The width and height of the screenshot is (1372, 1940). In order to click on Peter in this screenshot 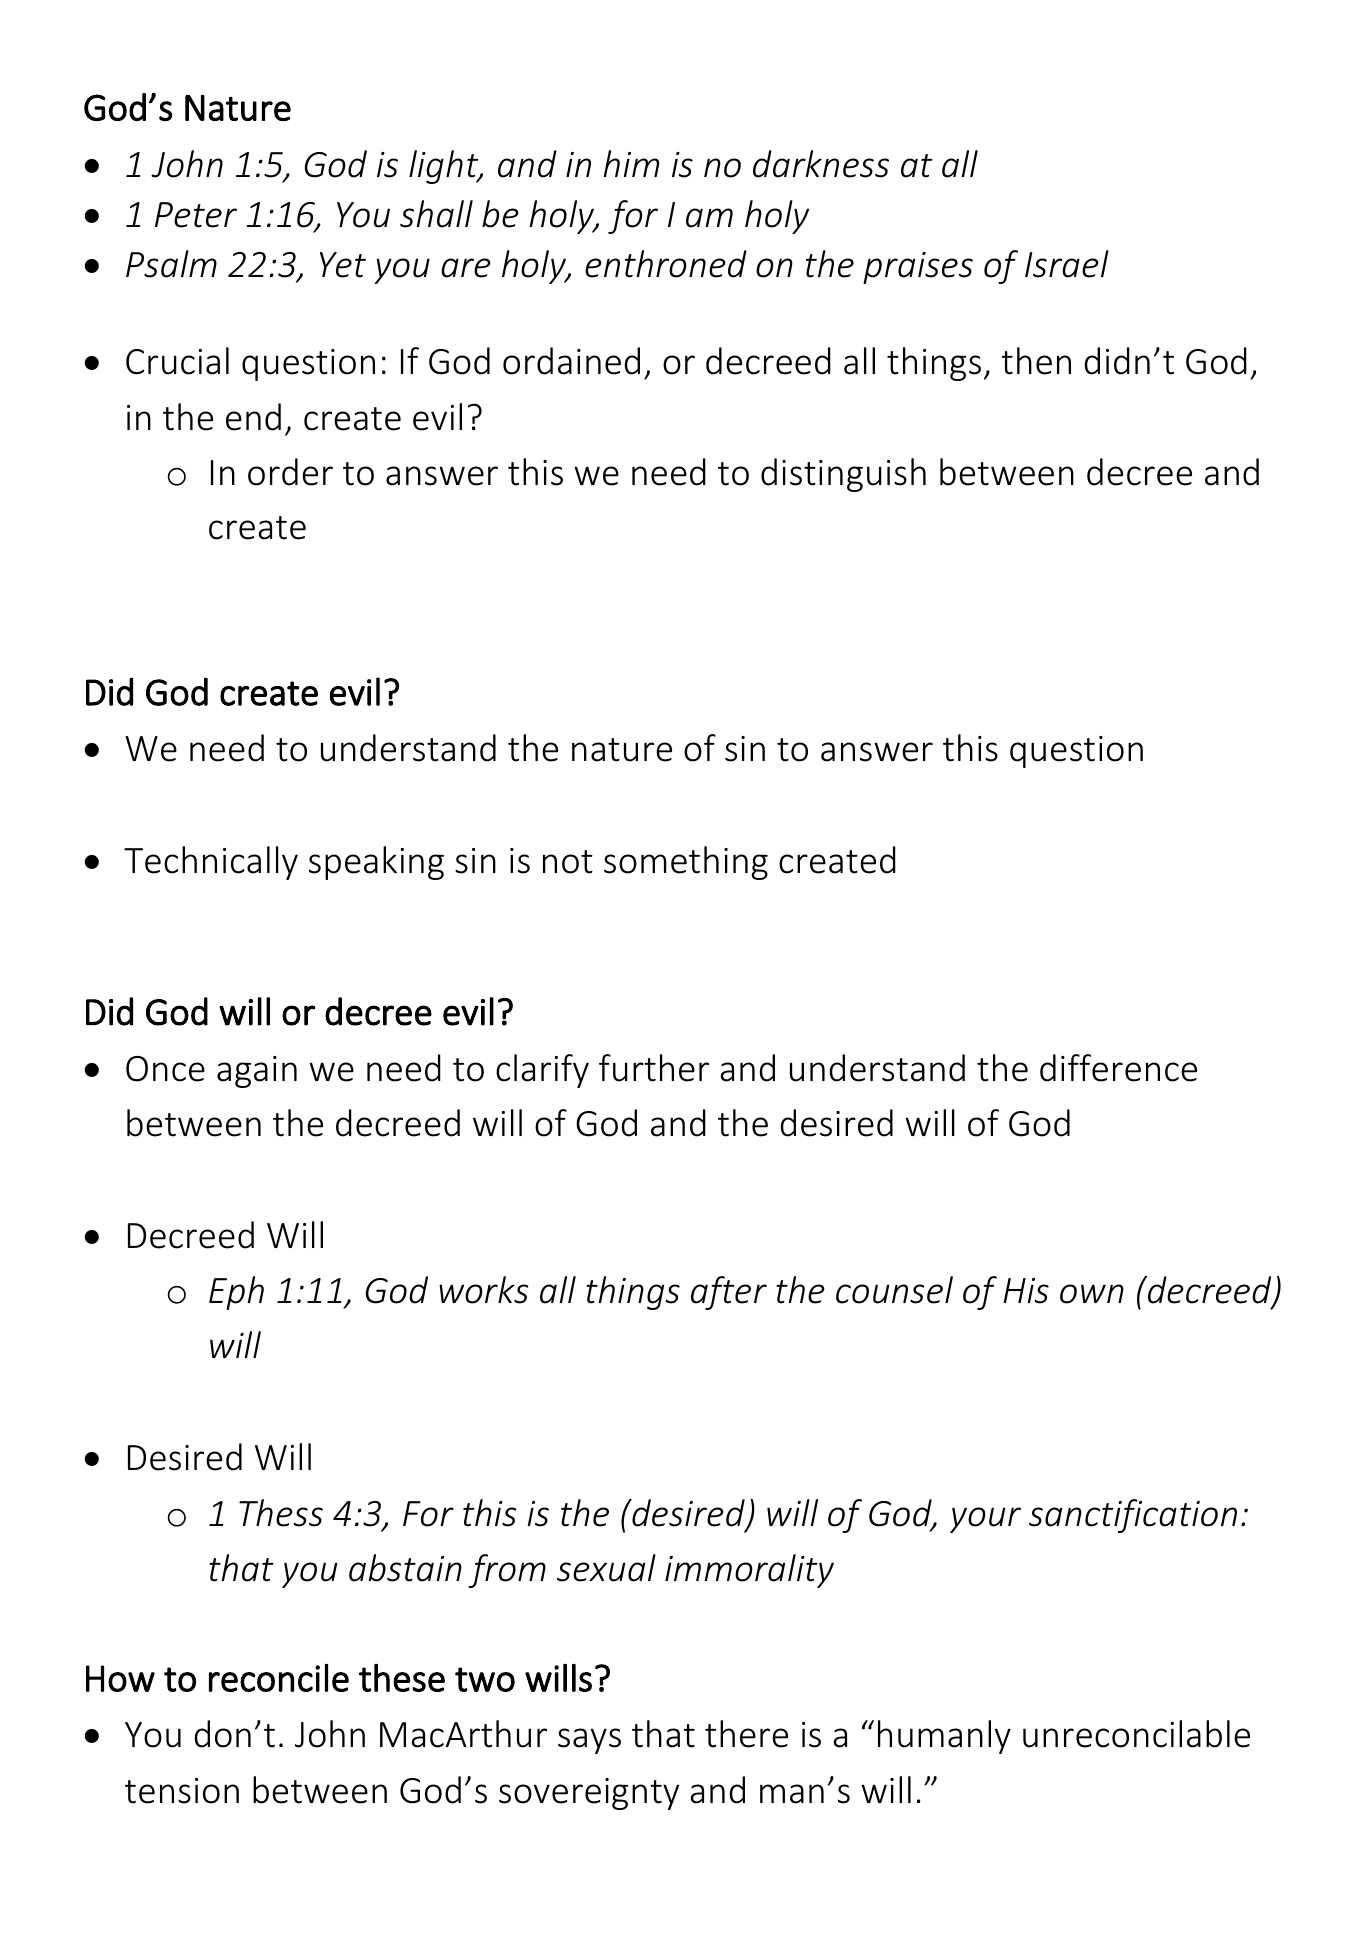, I will do `click(196, 215)`.
